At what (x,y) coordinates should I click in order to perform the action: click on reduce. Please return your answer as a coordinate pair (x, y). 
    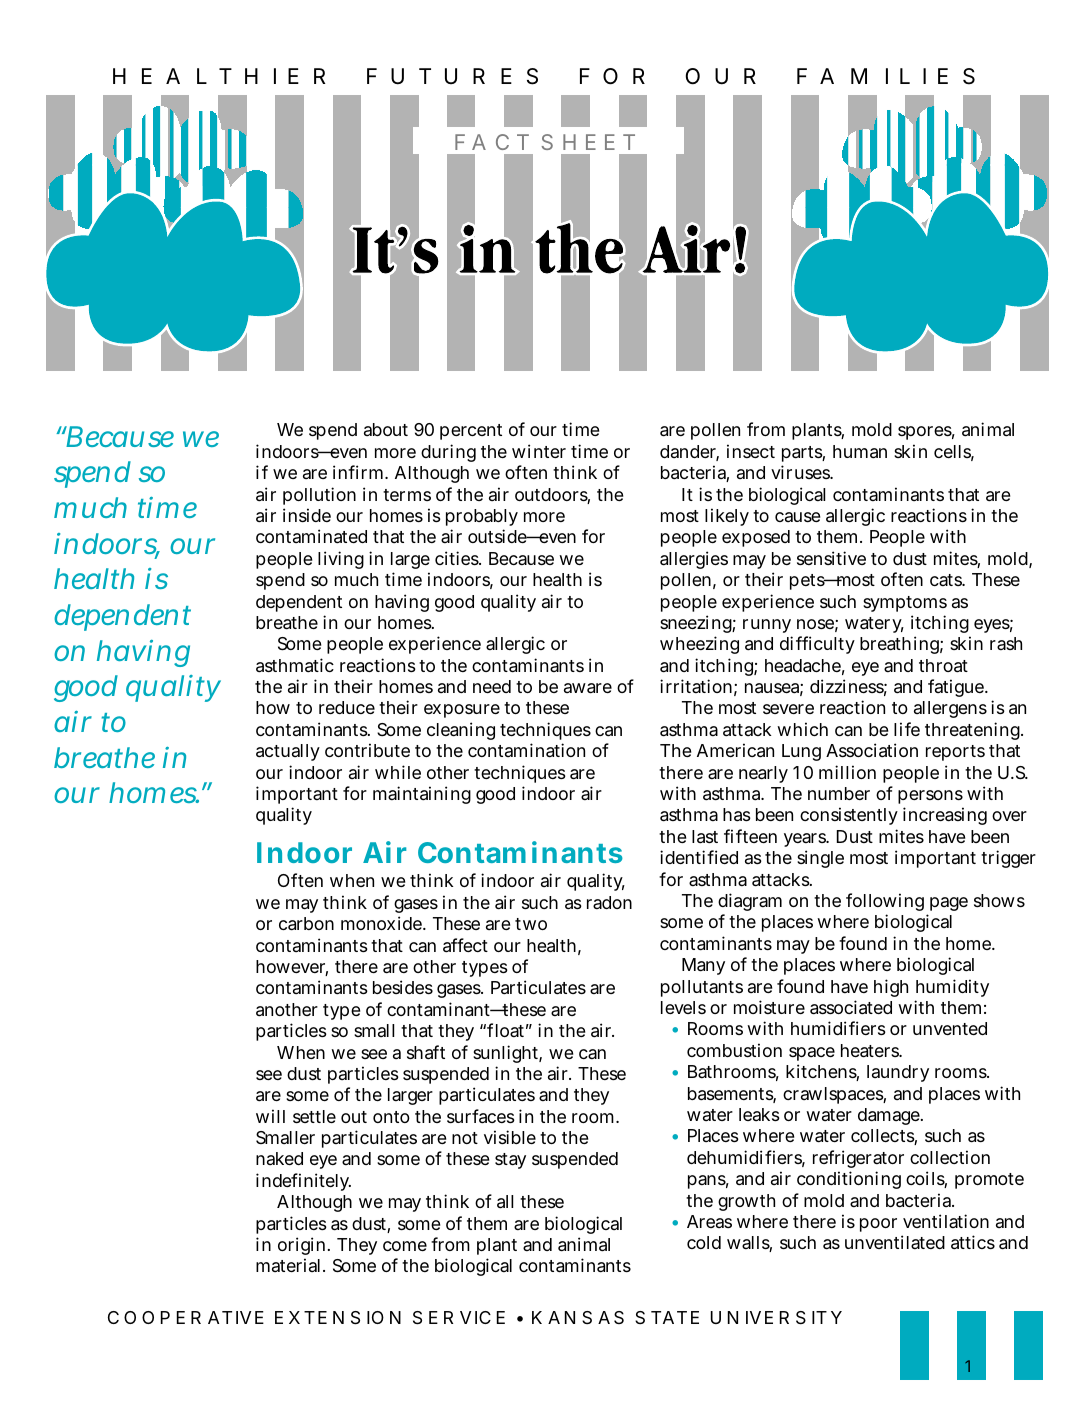
    Looking at the image, I should click on (347, 707).
